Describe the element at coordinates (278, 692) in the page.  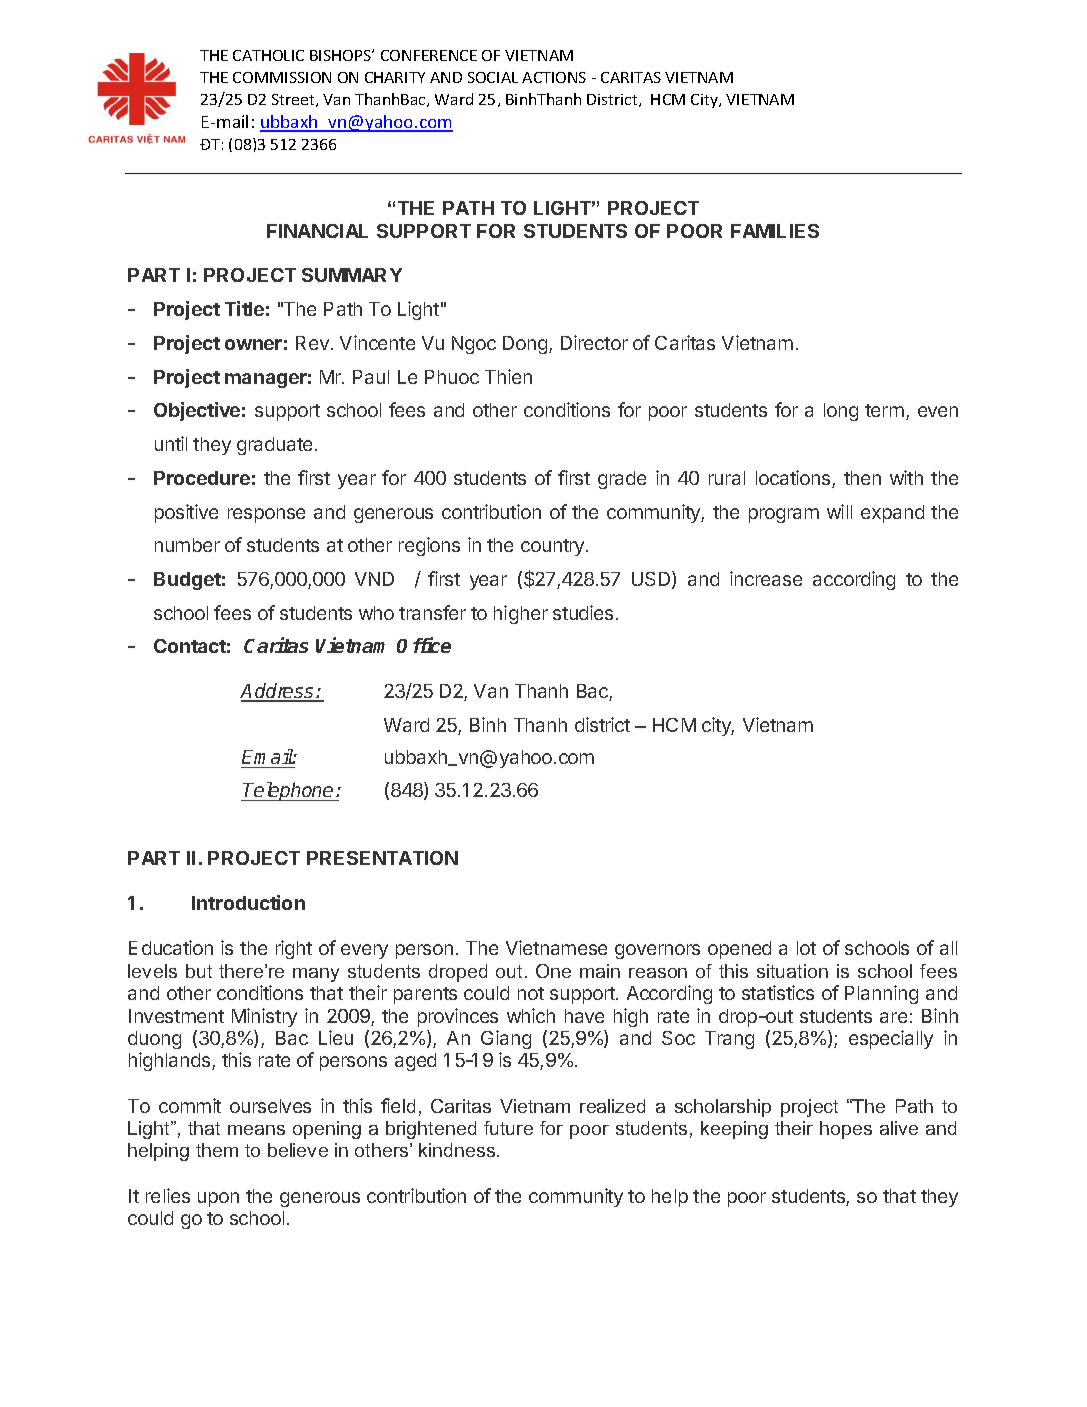
I see `Address` at that location.
